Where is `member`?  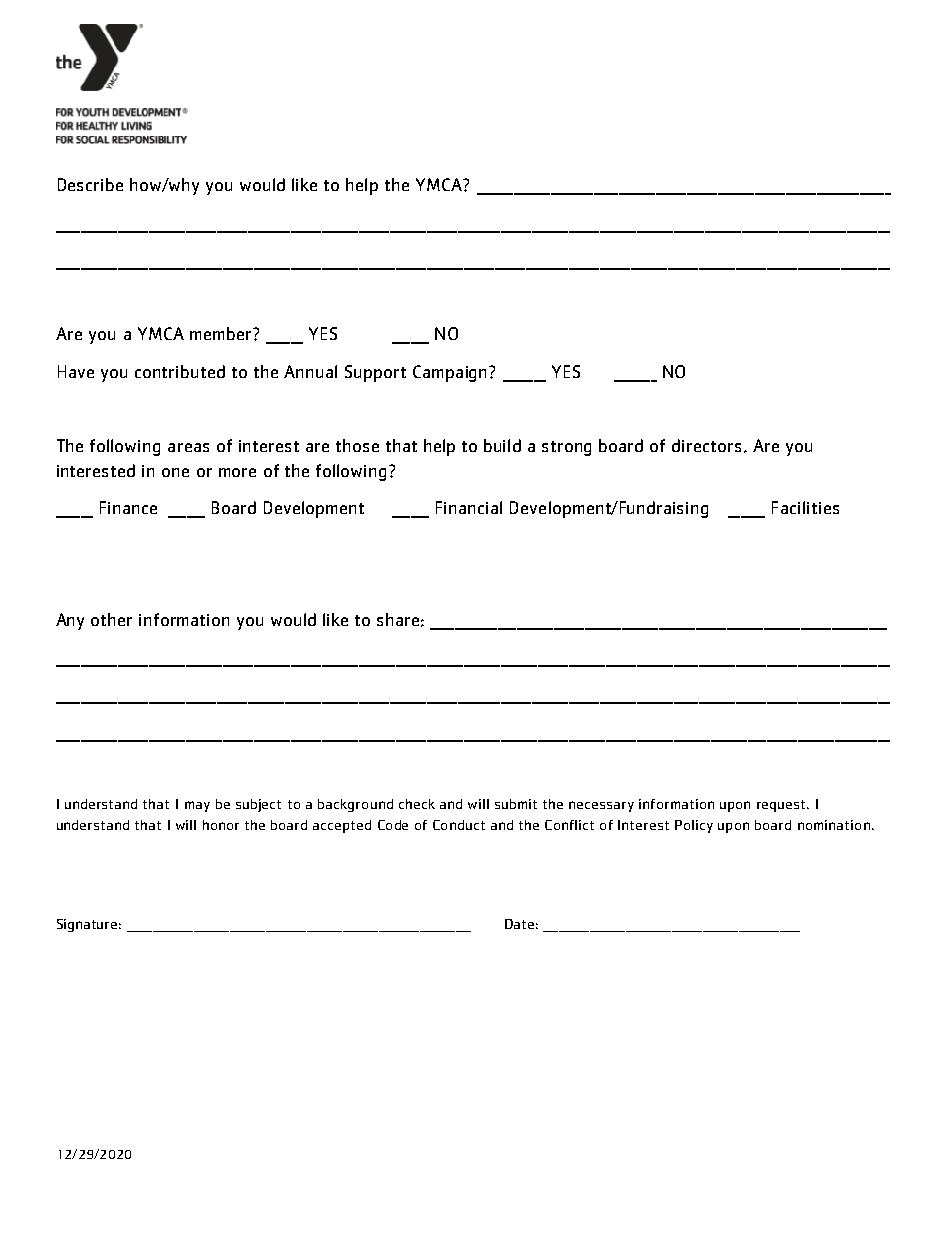
member is located at coordinates (220, 333).
